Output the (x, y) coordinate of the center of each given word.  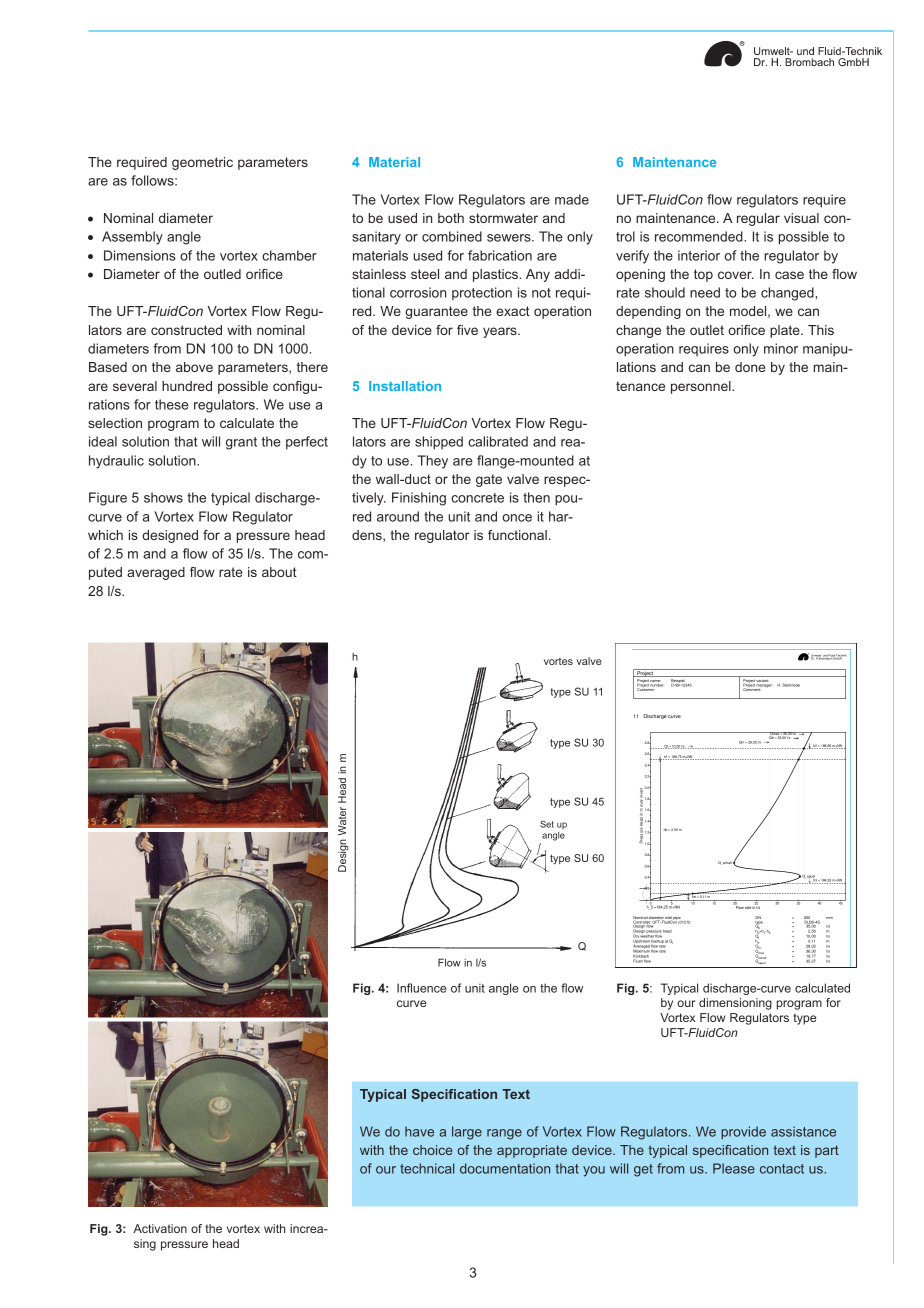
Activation (160, 1228)
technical (427, 1168)
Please (734, 1168)
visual (801, 218)
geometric (202, 163)
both (451, 218)
